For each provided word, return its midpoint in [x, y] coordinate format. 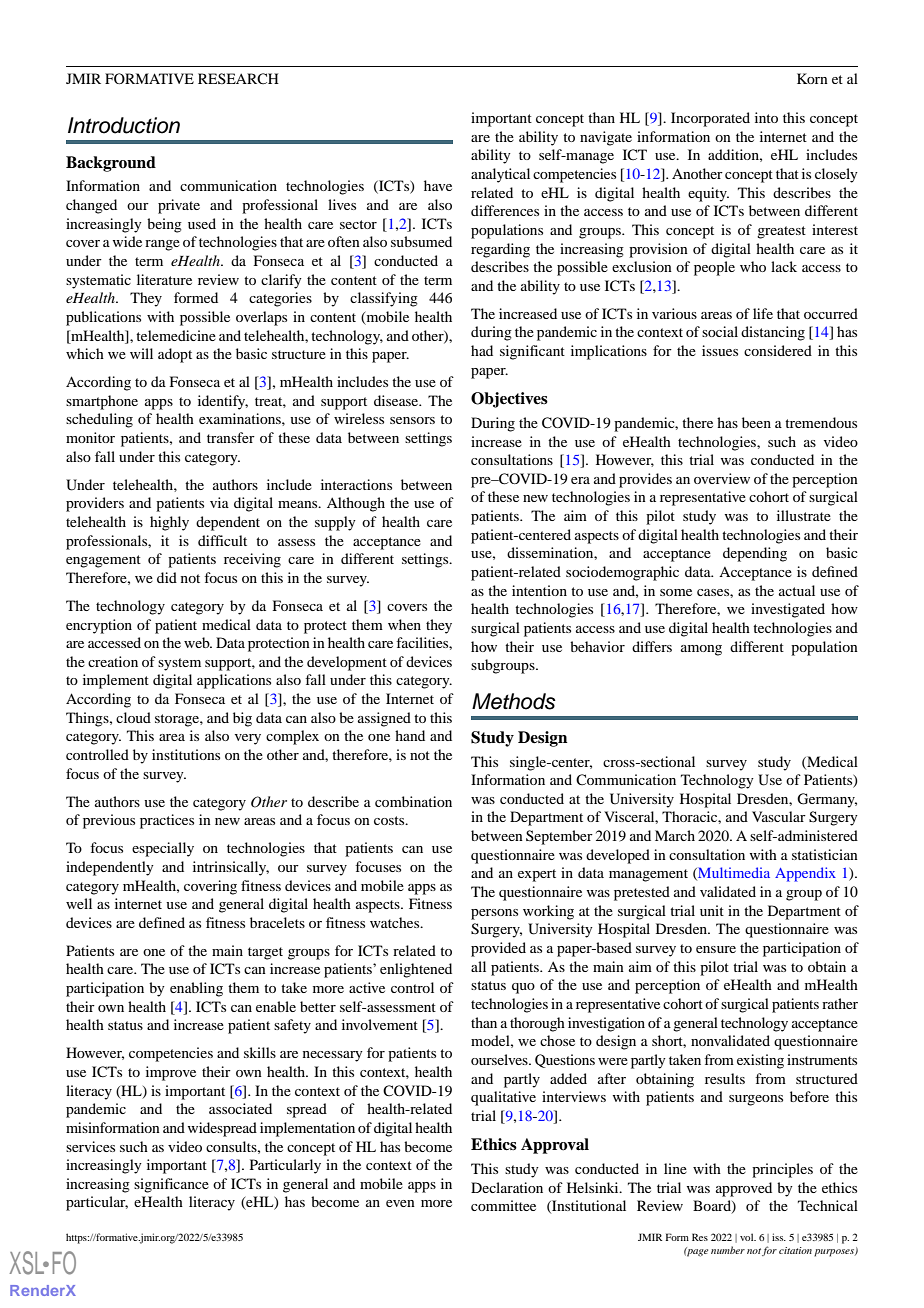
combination [413, 801]
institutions [186, 754]
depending [755, 554]
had [482, 350]
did [167, 577]
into [766, 117]
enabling [196, 989]
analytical [500, 175]
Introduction [124, 125]
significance [171, 1185]
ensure [716, 949]
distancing [773, 333]
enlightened [416, 970]
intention [539, 590]
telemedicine [176, 335]
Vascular [779, 816]
